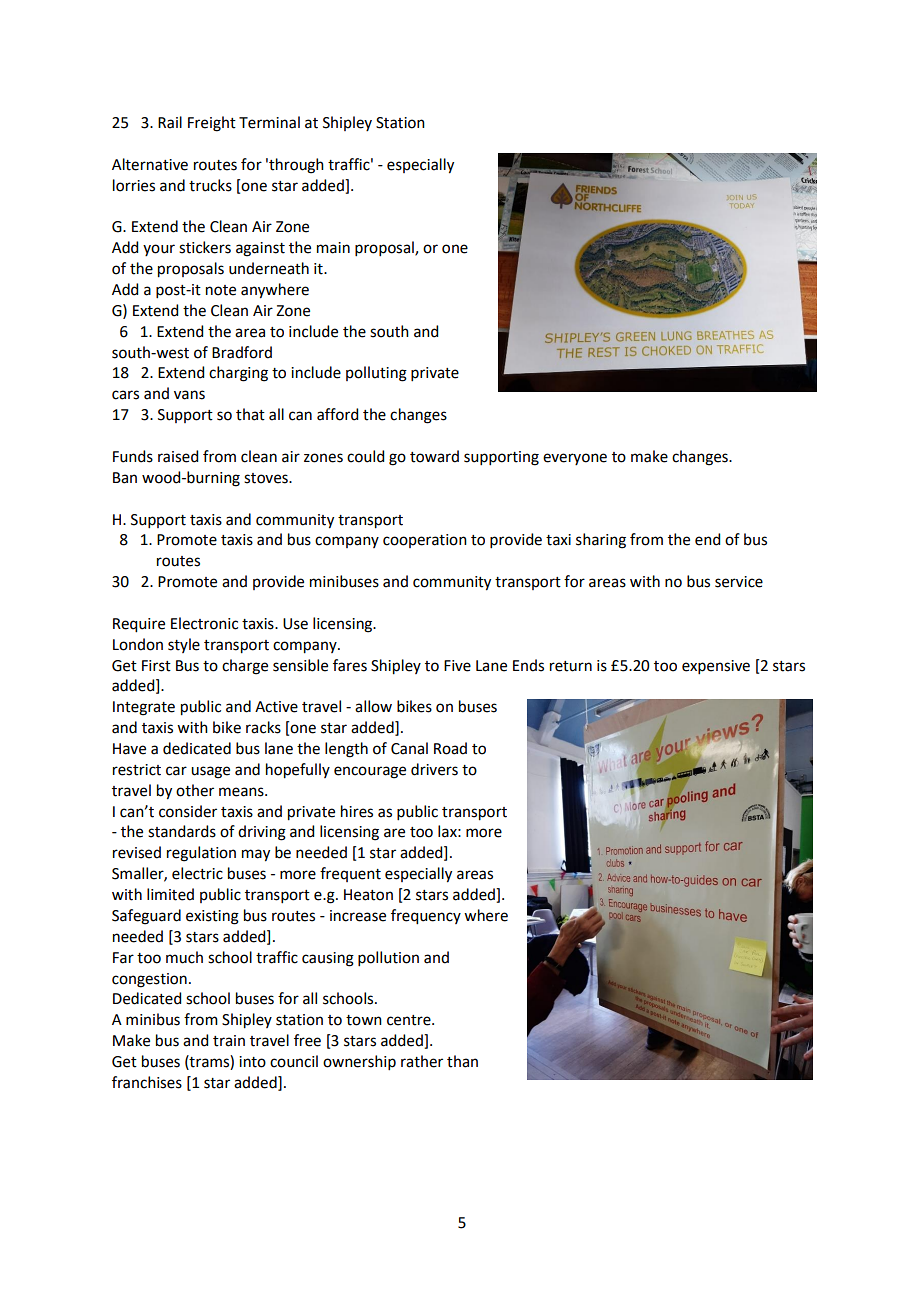  Describe the element at coordinates (210, 185) in the page. I see `trucks` at that location.
